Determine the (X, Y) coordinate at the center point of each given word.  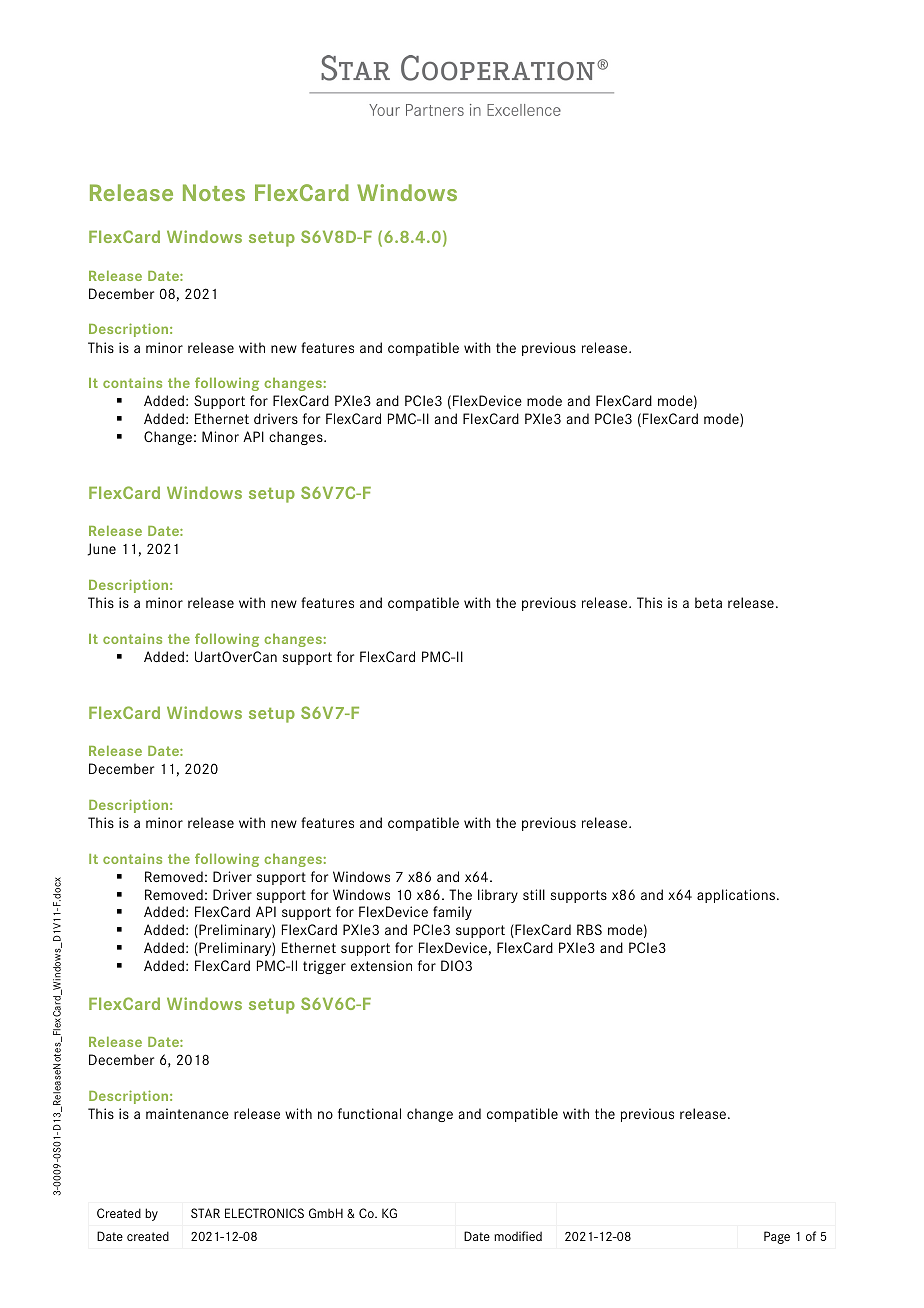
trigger (324, 967)
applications (736, 896)
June (102, 549)
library (498, 896)
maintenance (187, 1113)
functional (369, 1113)
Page (777, 1237)
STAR (205, 1213)
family (452, 913)
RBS (589, 929)
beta (708, 602)
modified (518, 1236)
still (534, 894)
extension (381, 965)
